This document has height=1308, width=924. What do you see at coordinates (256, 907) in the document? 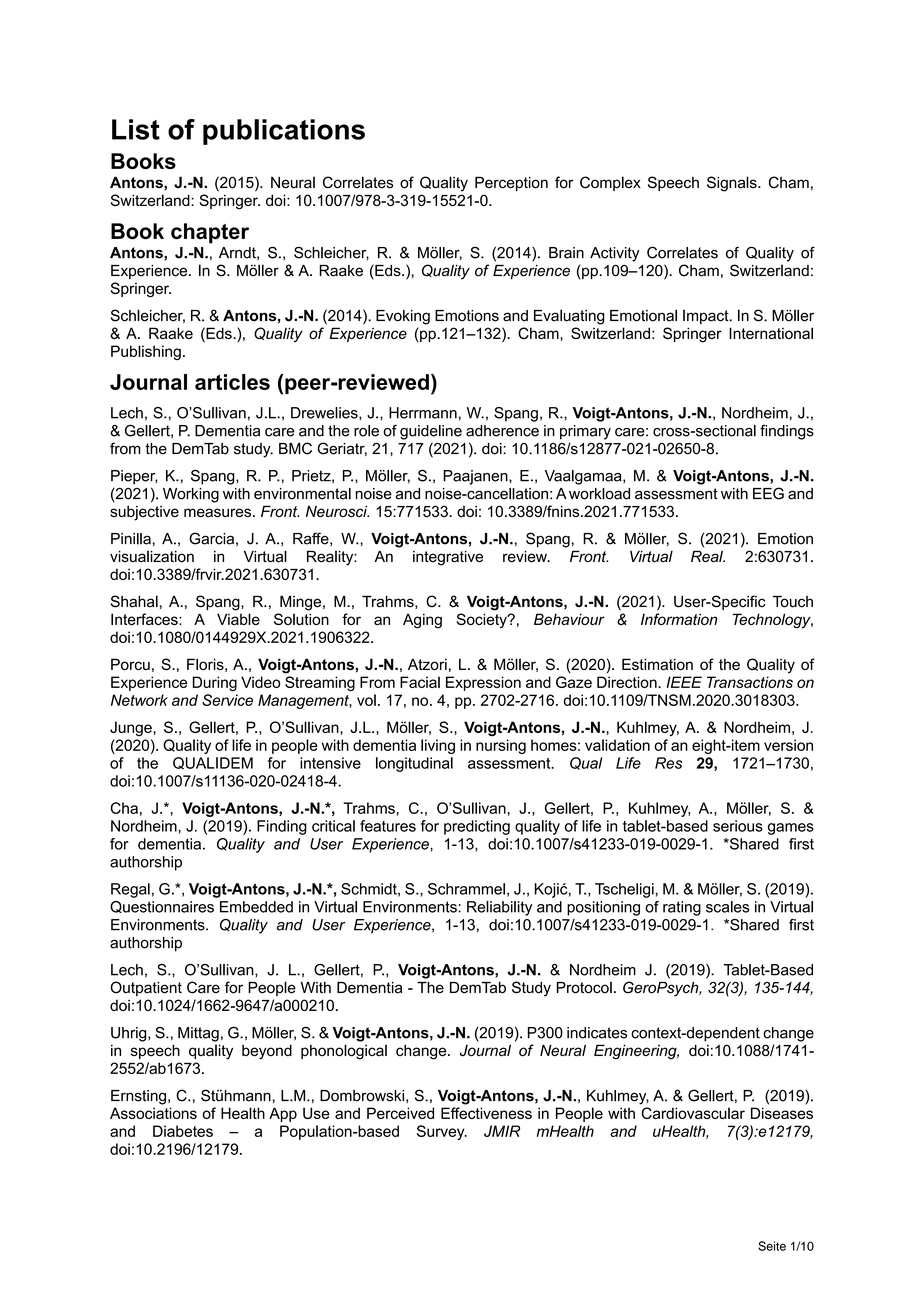
I see `Embedded` at bounding box center [256, 907].
